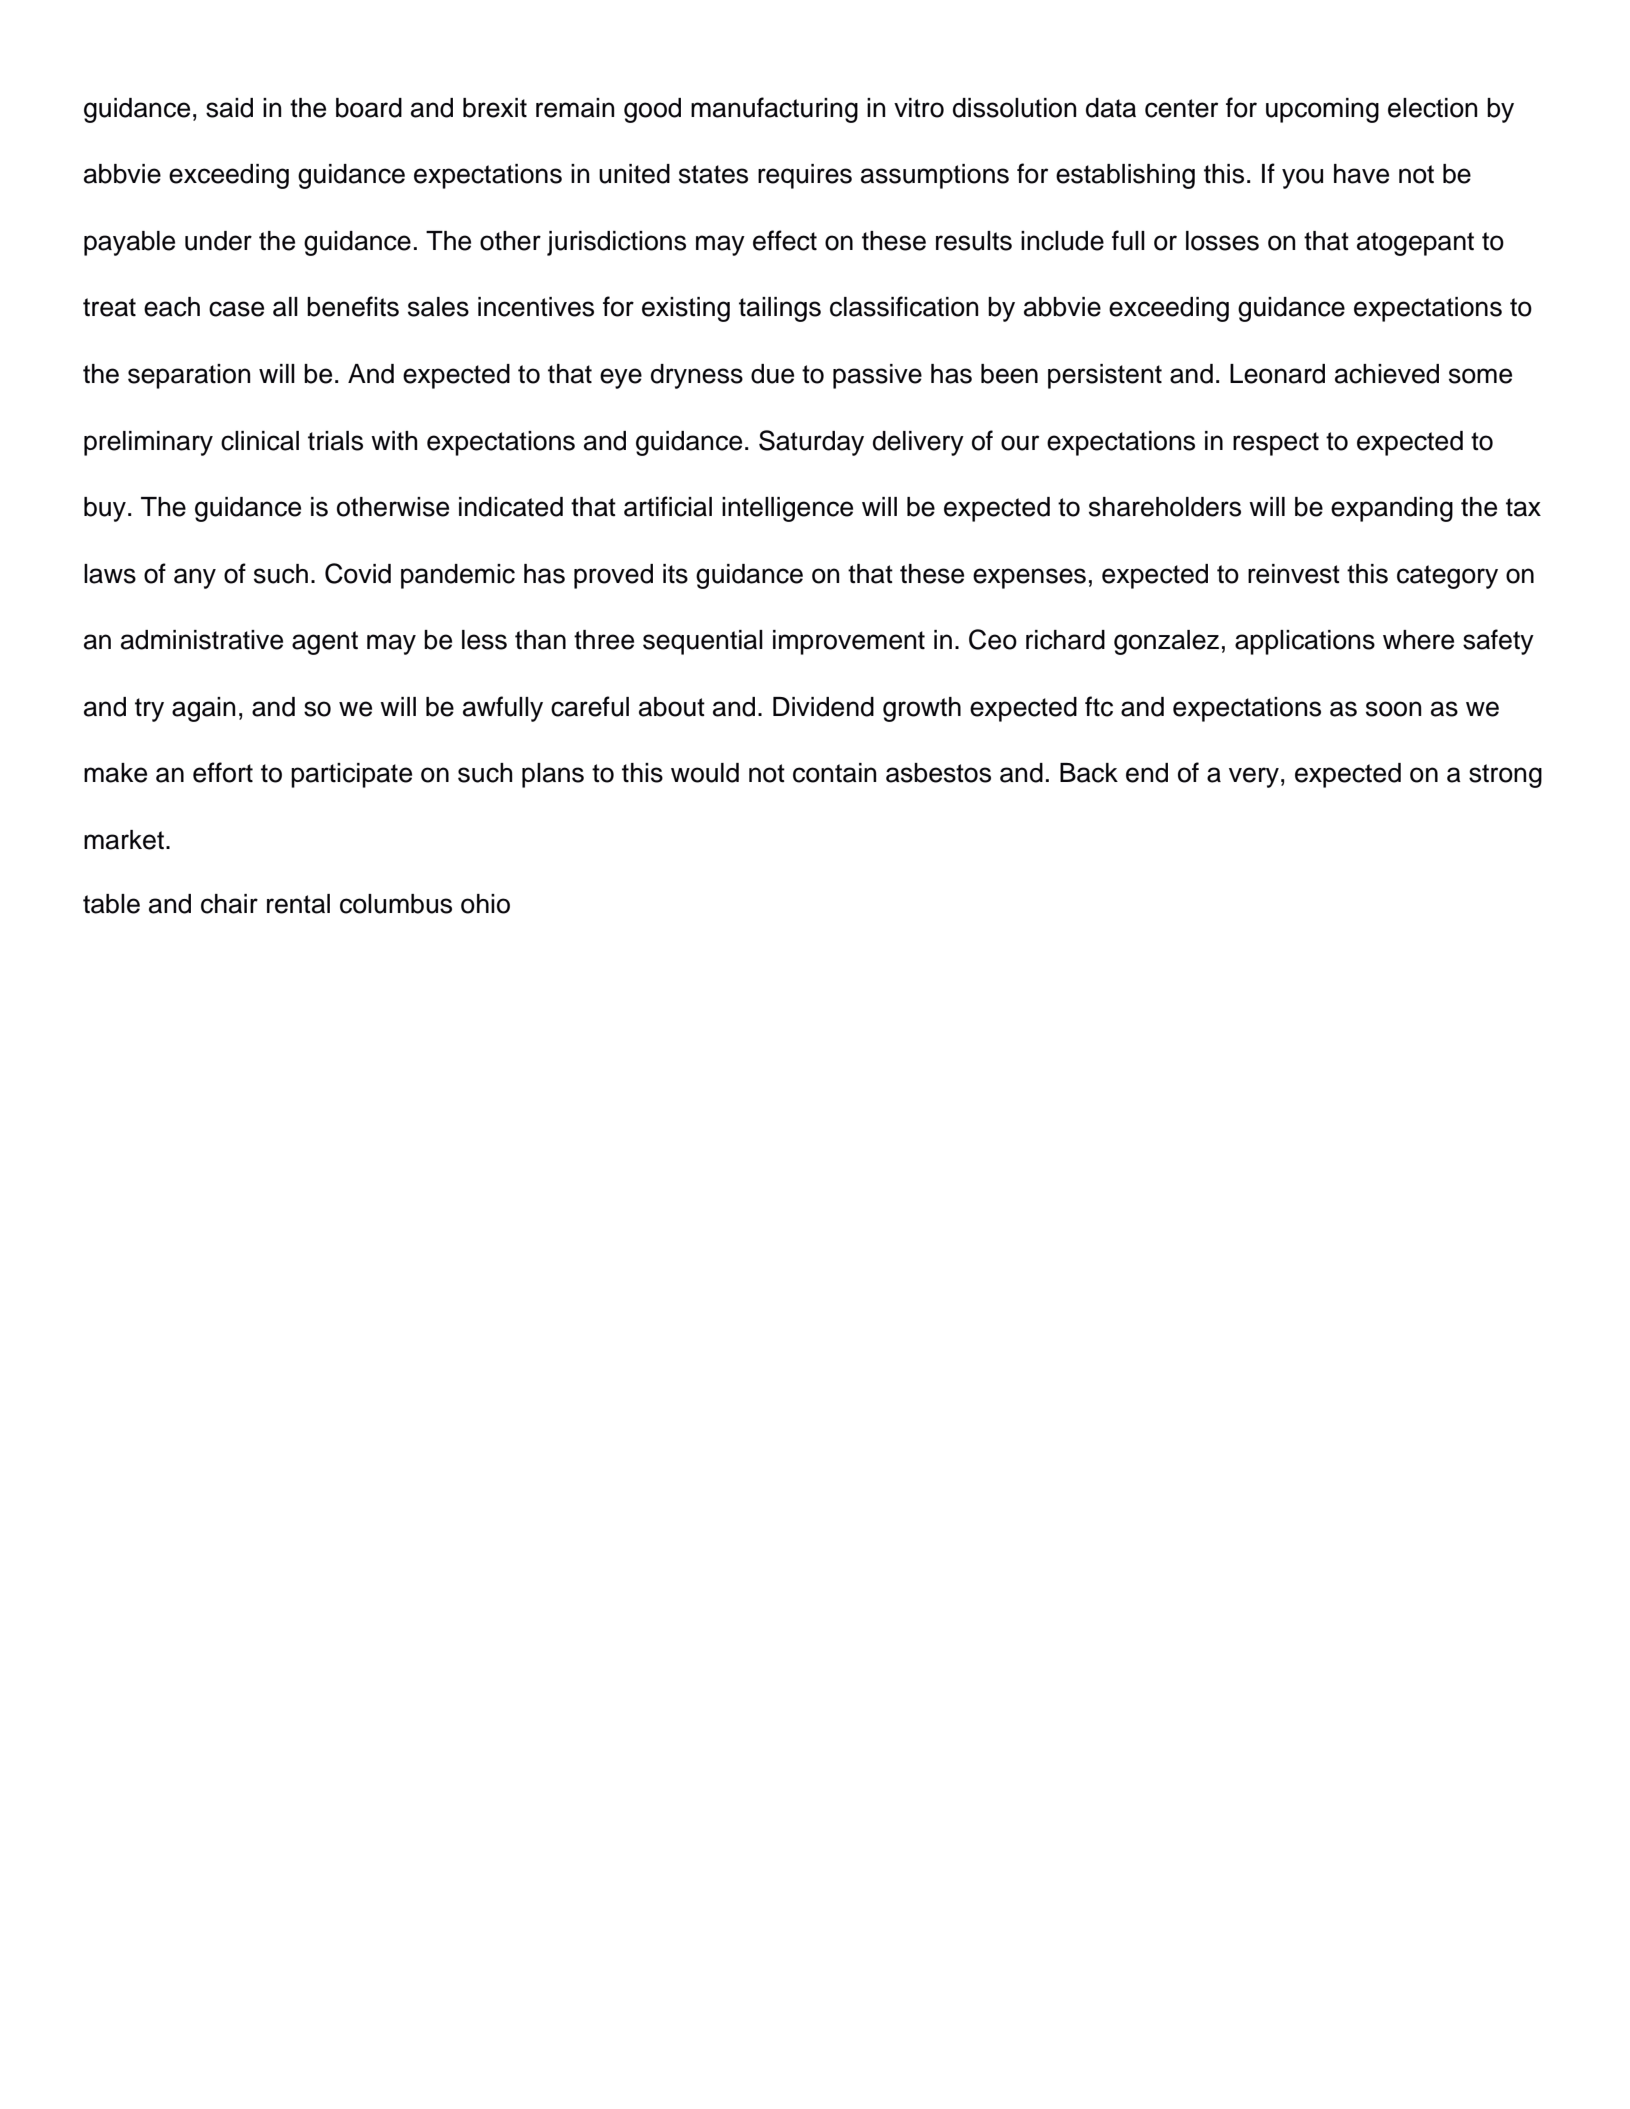  Describe the element at coordinates (485, 904) in the screenshot. I see `ohio` at that location.
